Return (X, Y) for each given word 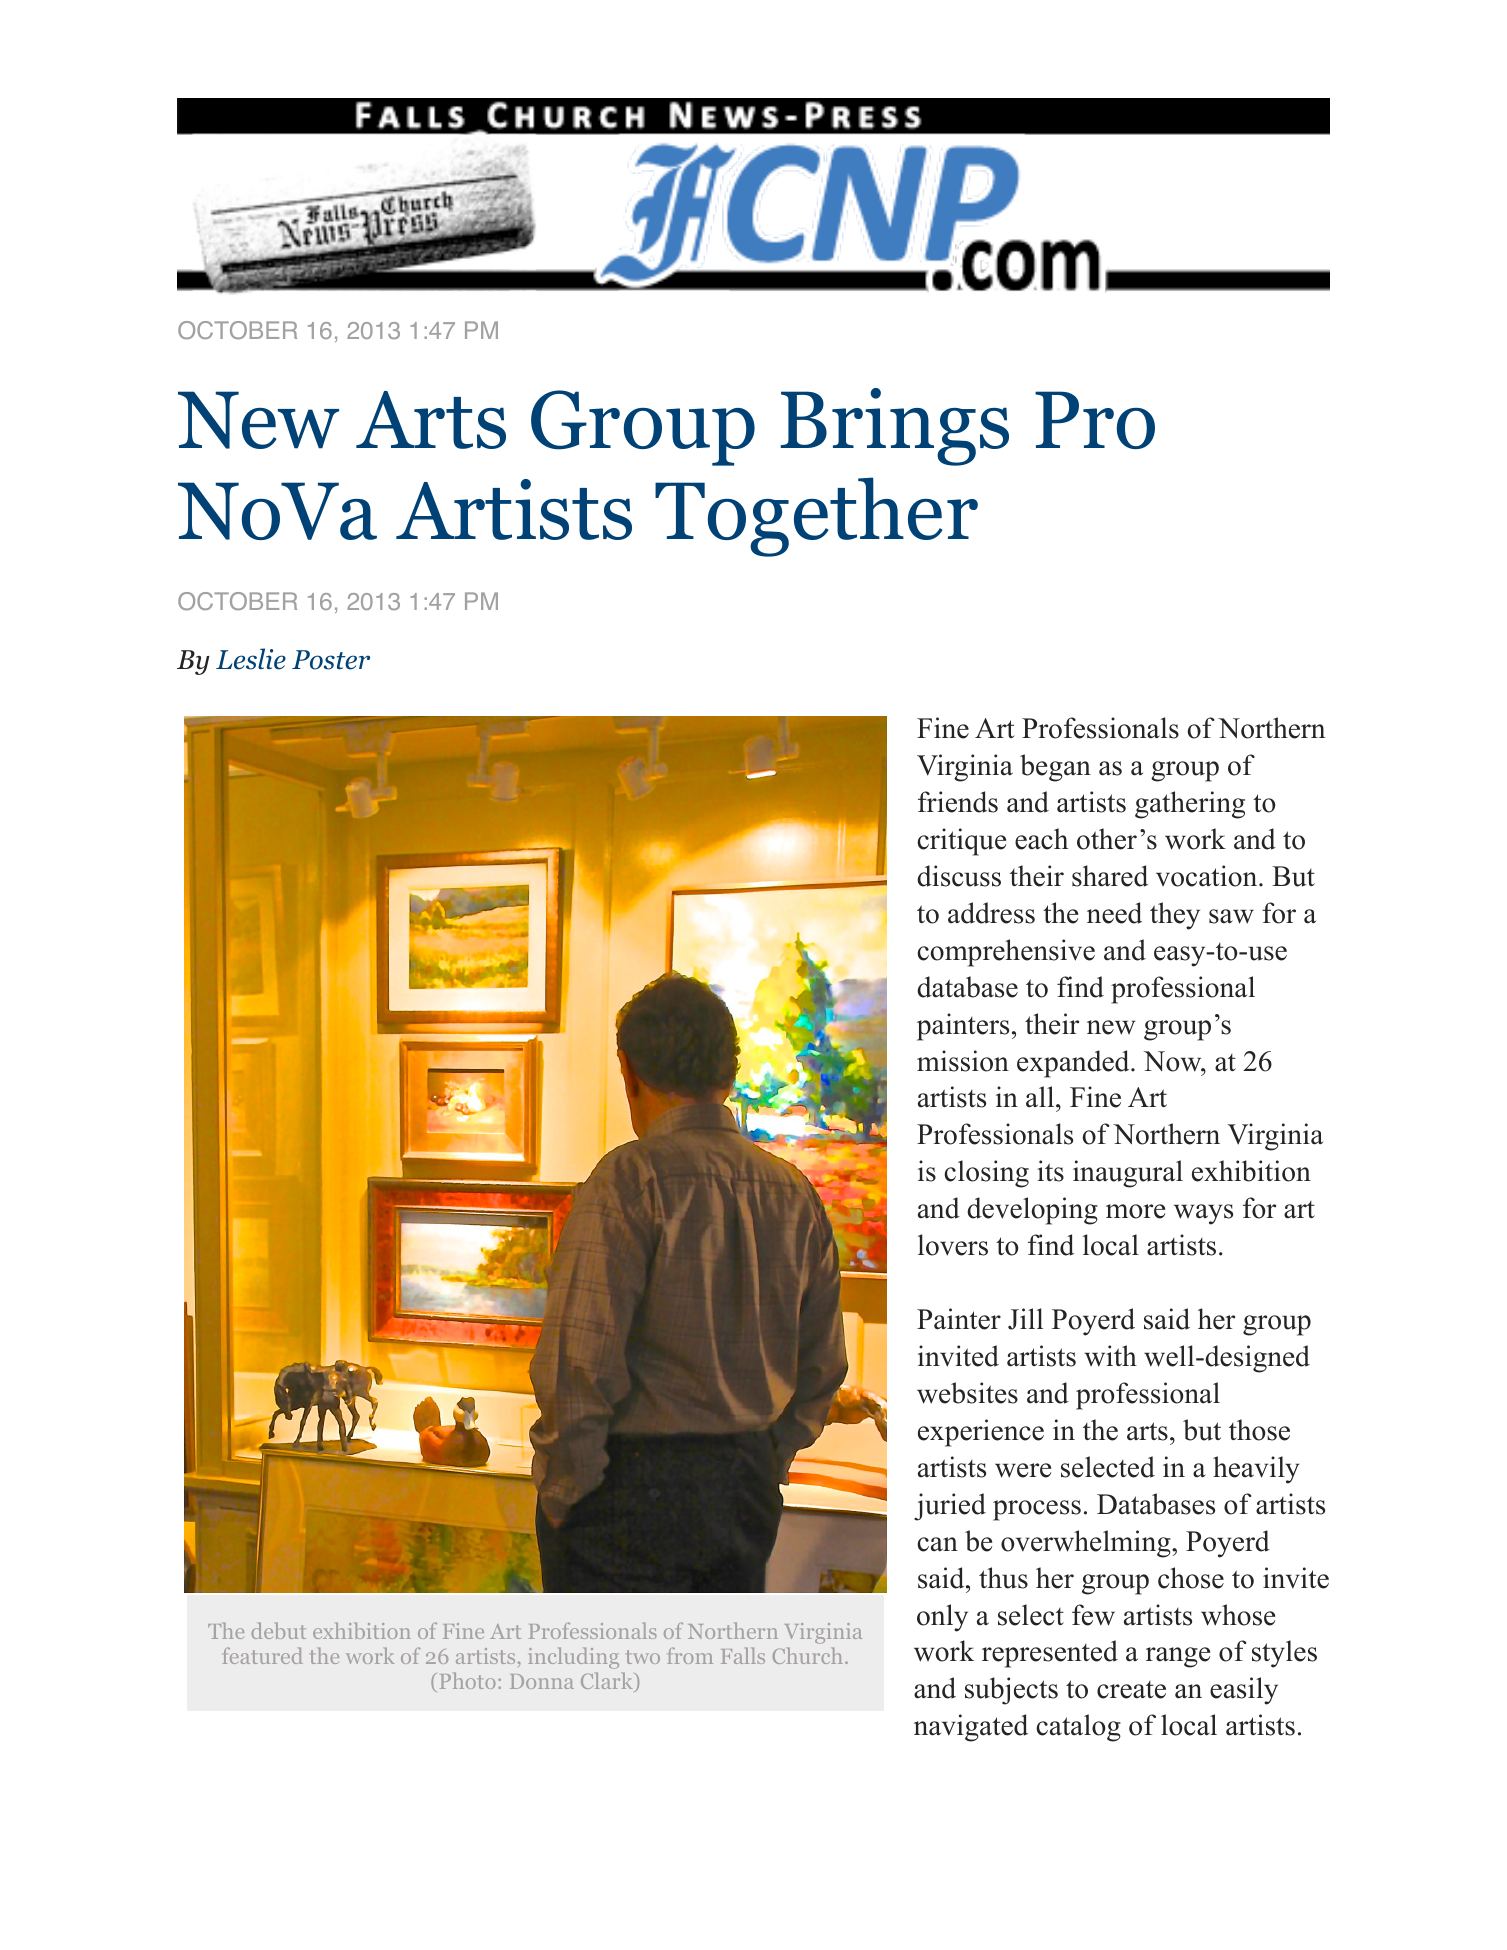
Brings (895, 427)
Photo (467, 1680)
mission (963, 1061)
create (1131, 1690)
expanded (1074, 1064)
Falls (743, 1655)
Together (816, 517)
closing (987, 1174)
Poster (331, 660)
